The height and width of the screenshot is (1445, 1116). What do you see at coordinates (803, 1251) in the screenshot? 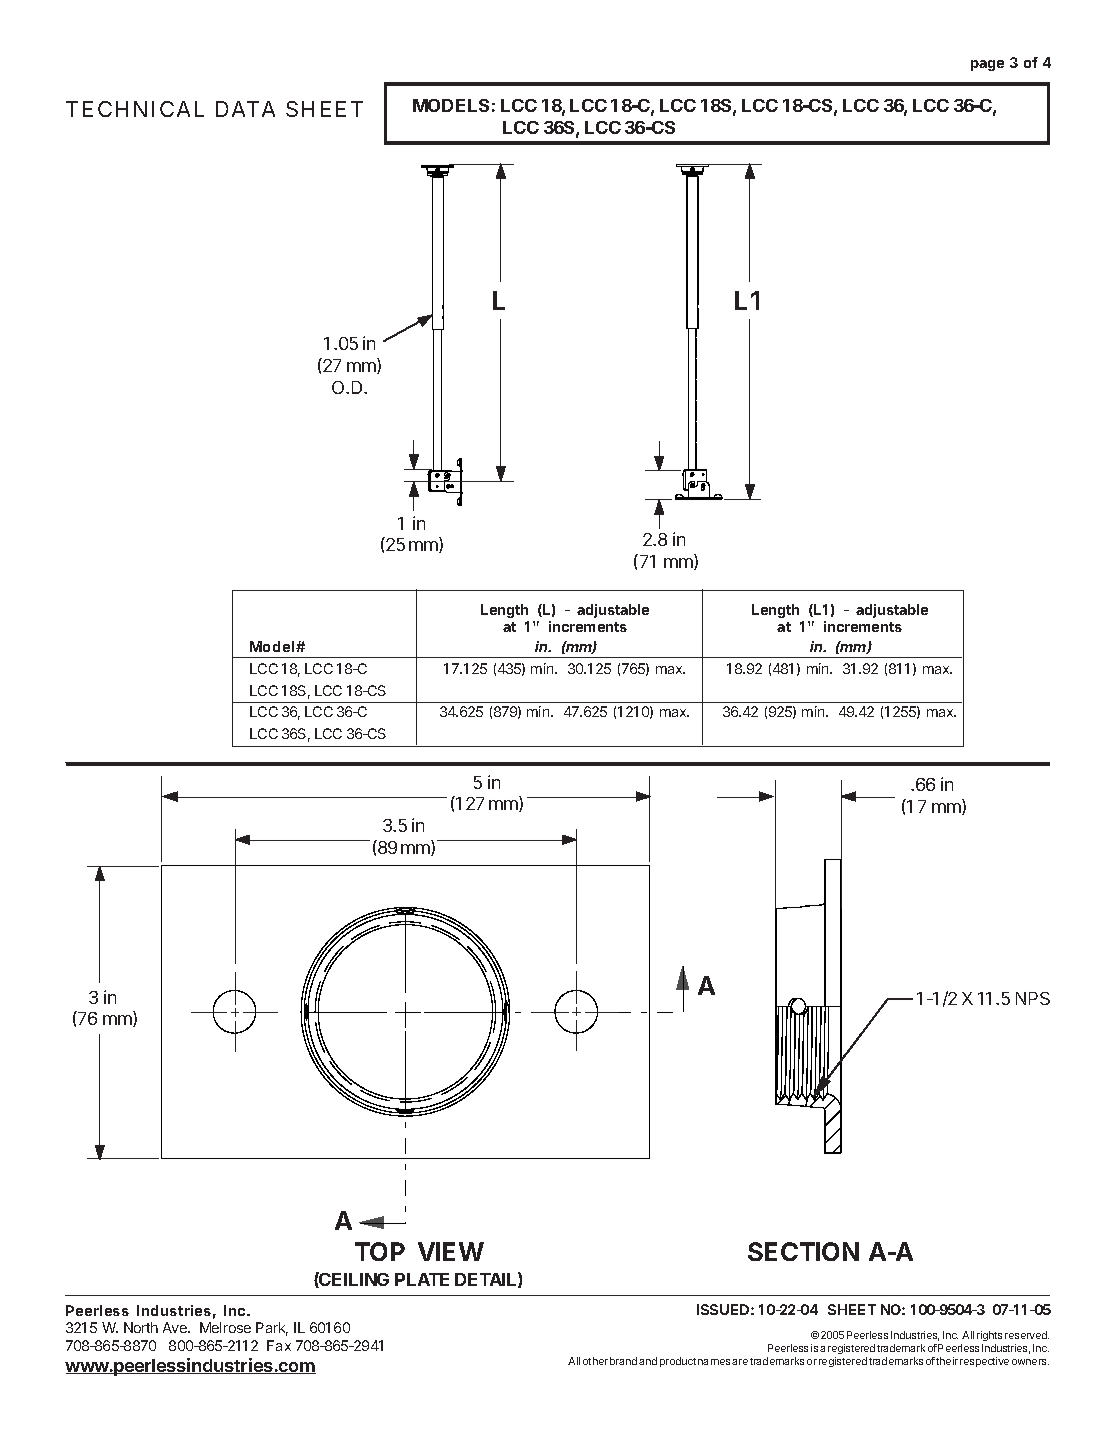
I see `SECTION` at bounding box center [803, 1251].
